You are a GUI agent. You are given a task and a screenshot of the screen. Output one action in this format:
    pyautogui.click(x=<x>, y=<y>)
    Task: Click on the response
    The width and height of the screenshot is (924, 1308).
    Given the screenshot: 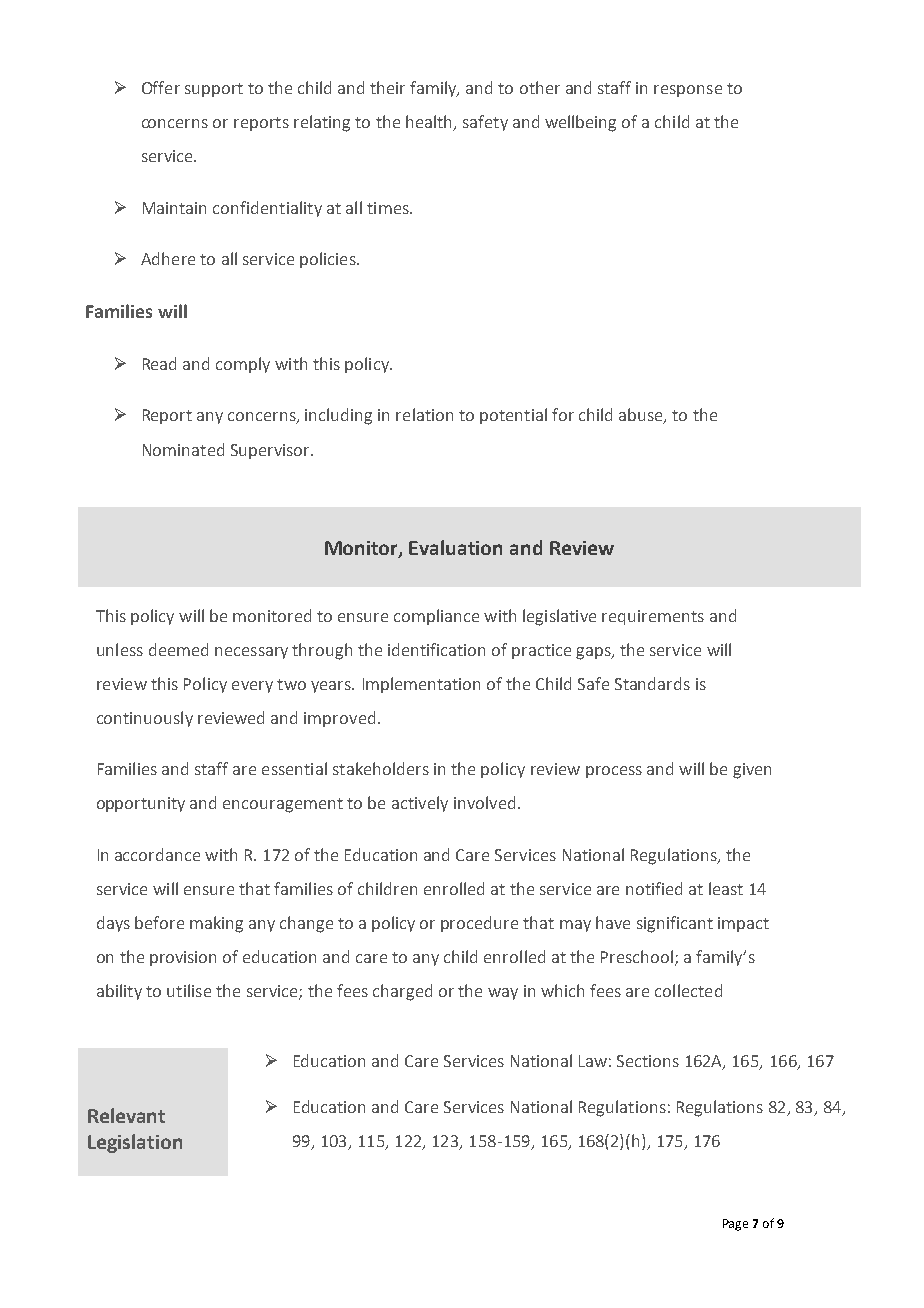 What is the action you would take?
    pyautogui.click(x=688, y=91)
